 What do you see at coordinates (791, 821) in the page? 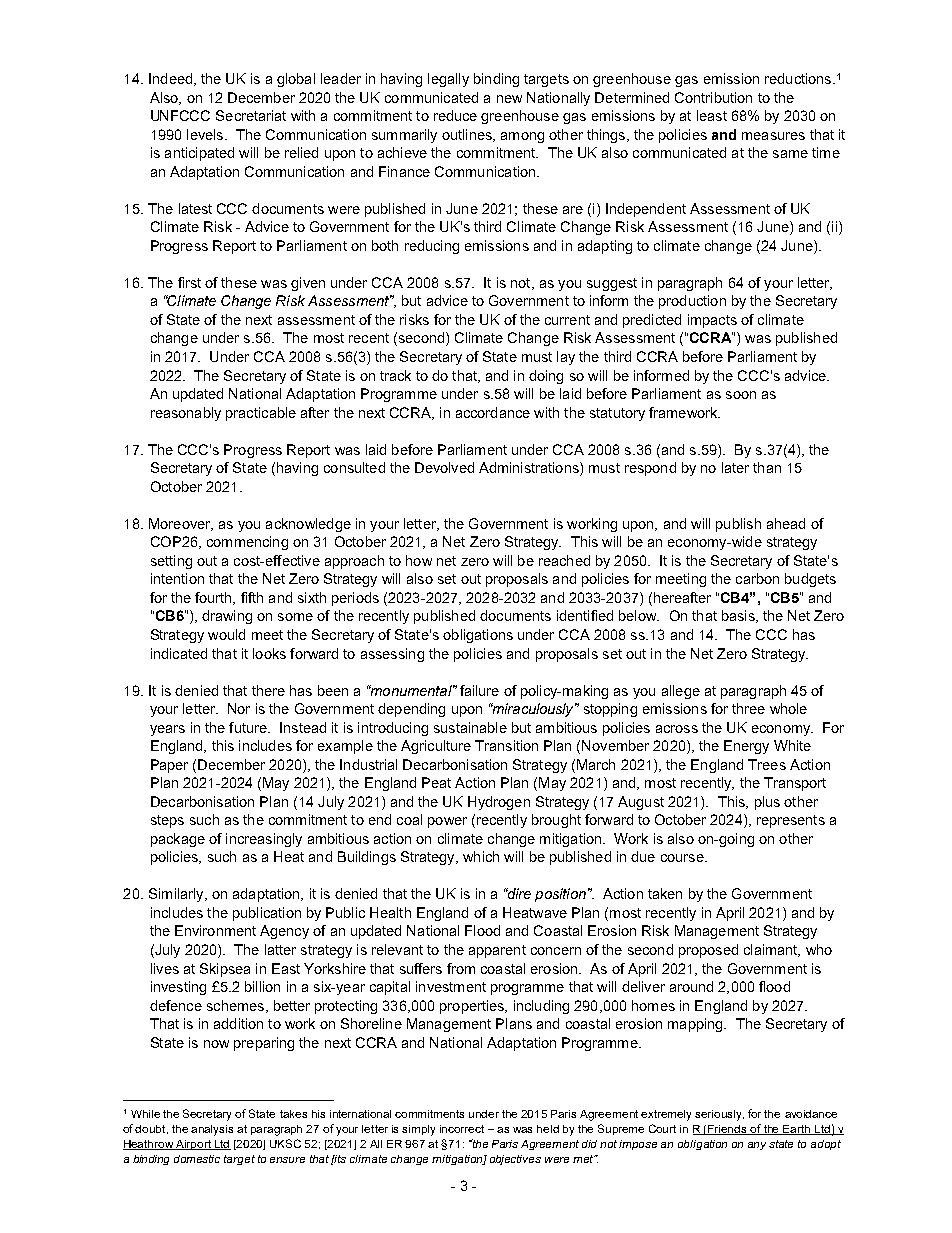
I see `represents` at bounding box center [791, 821].
